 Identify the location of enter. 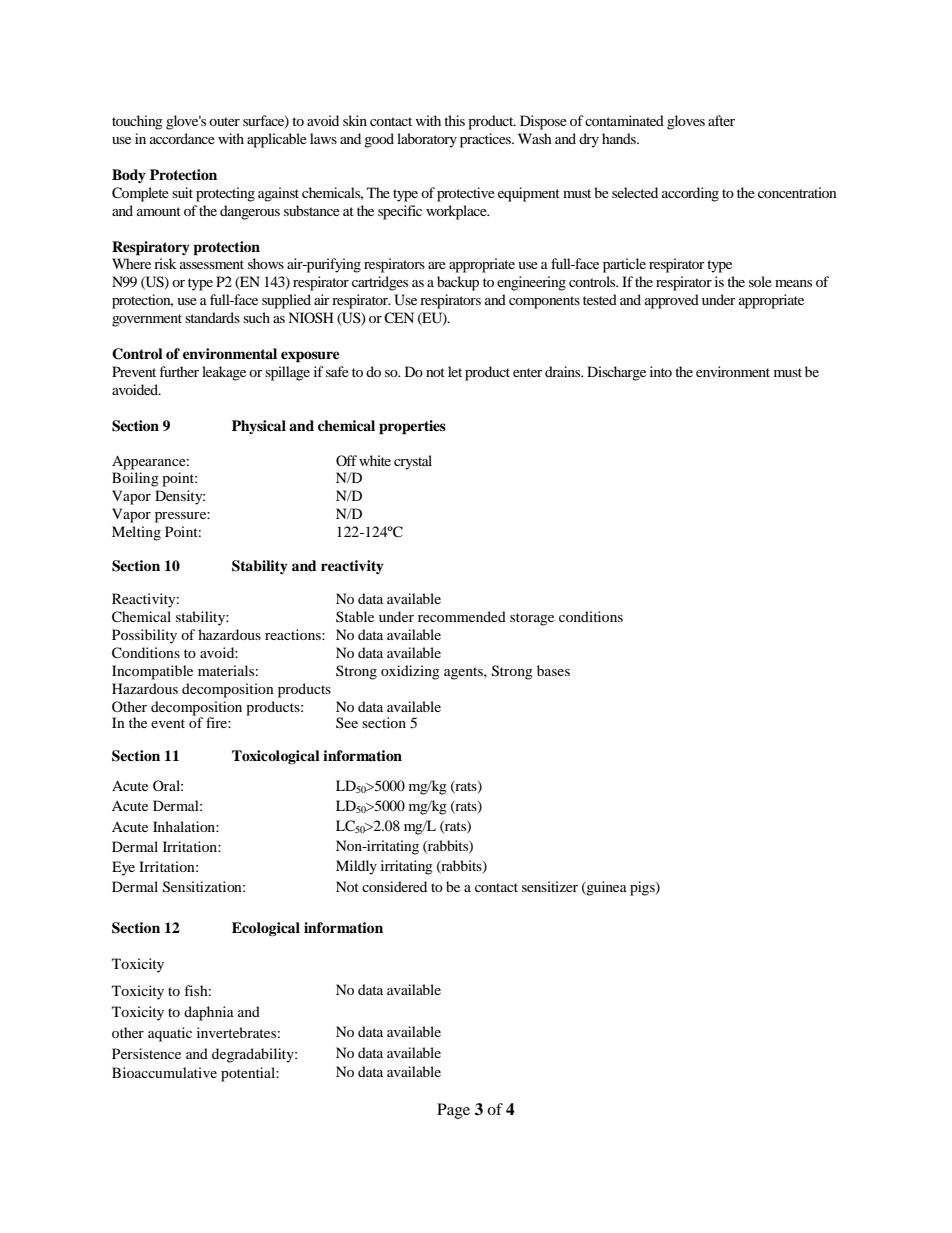
(528, 372).
